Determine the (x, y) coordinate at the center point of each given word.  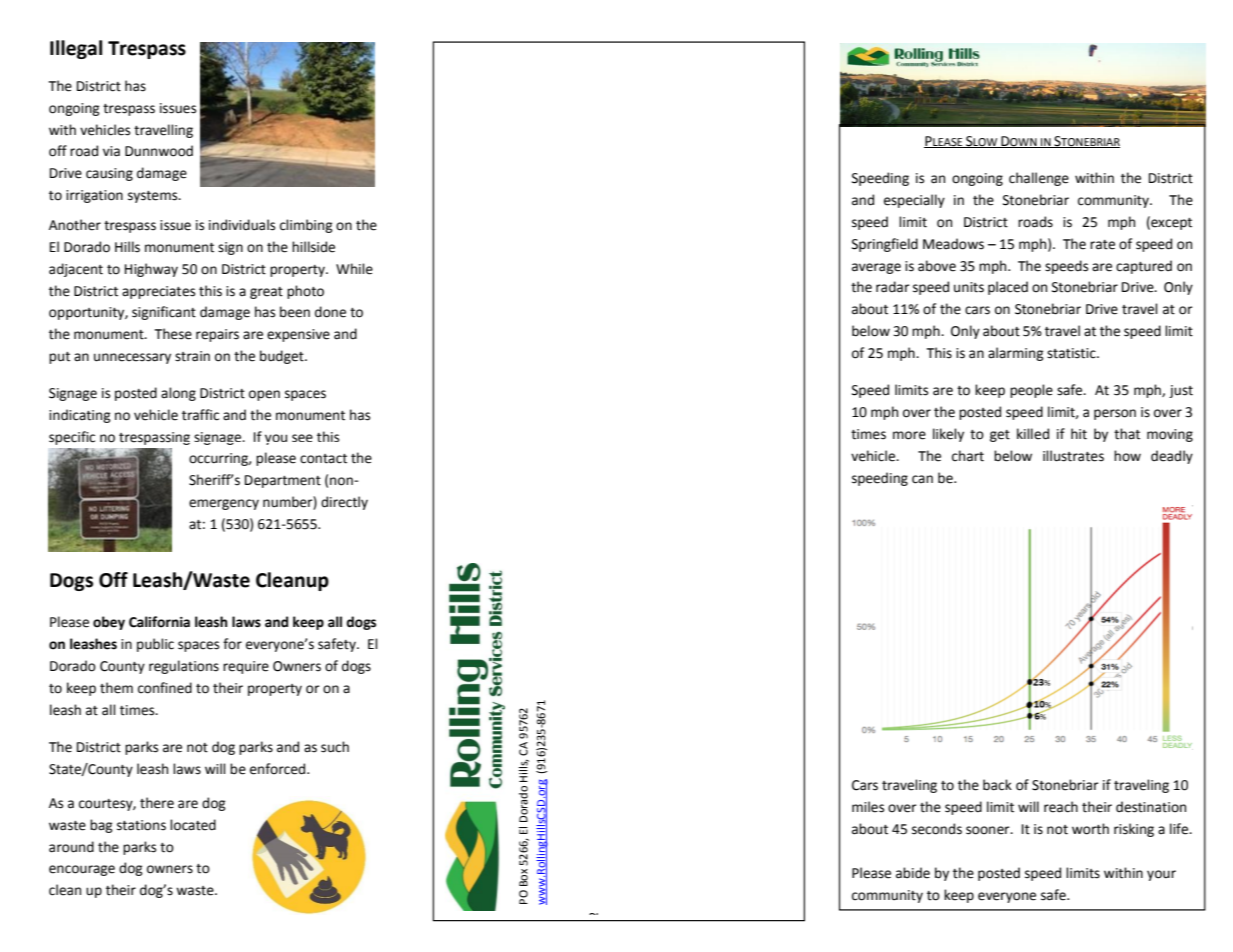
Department (283, 481)
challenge (1039, 179)
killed (1033, 434)
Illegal (76, 49)
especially (914, 201)
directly (344, 503)
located (193, 825)
